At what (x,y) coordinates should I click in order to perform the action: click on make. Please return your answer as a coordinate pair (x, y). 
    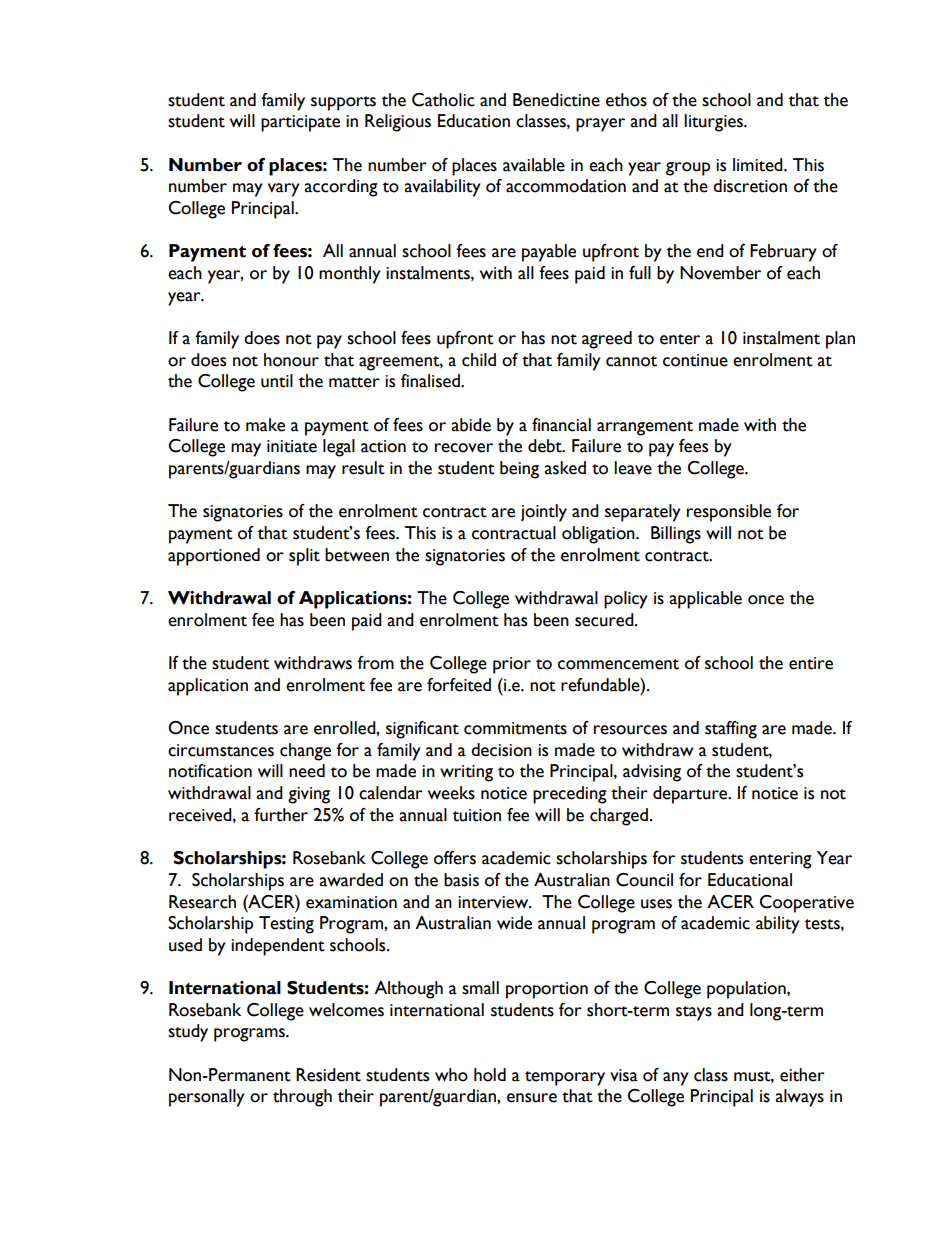
    Looking at the image, I should click on (265, 425).
